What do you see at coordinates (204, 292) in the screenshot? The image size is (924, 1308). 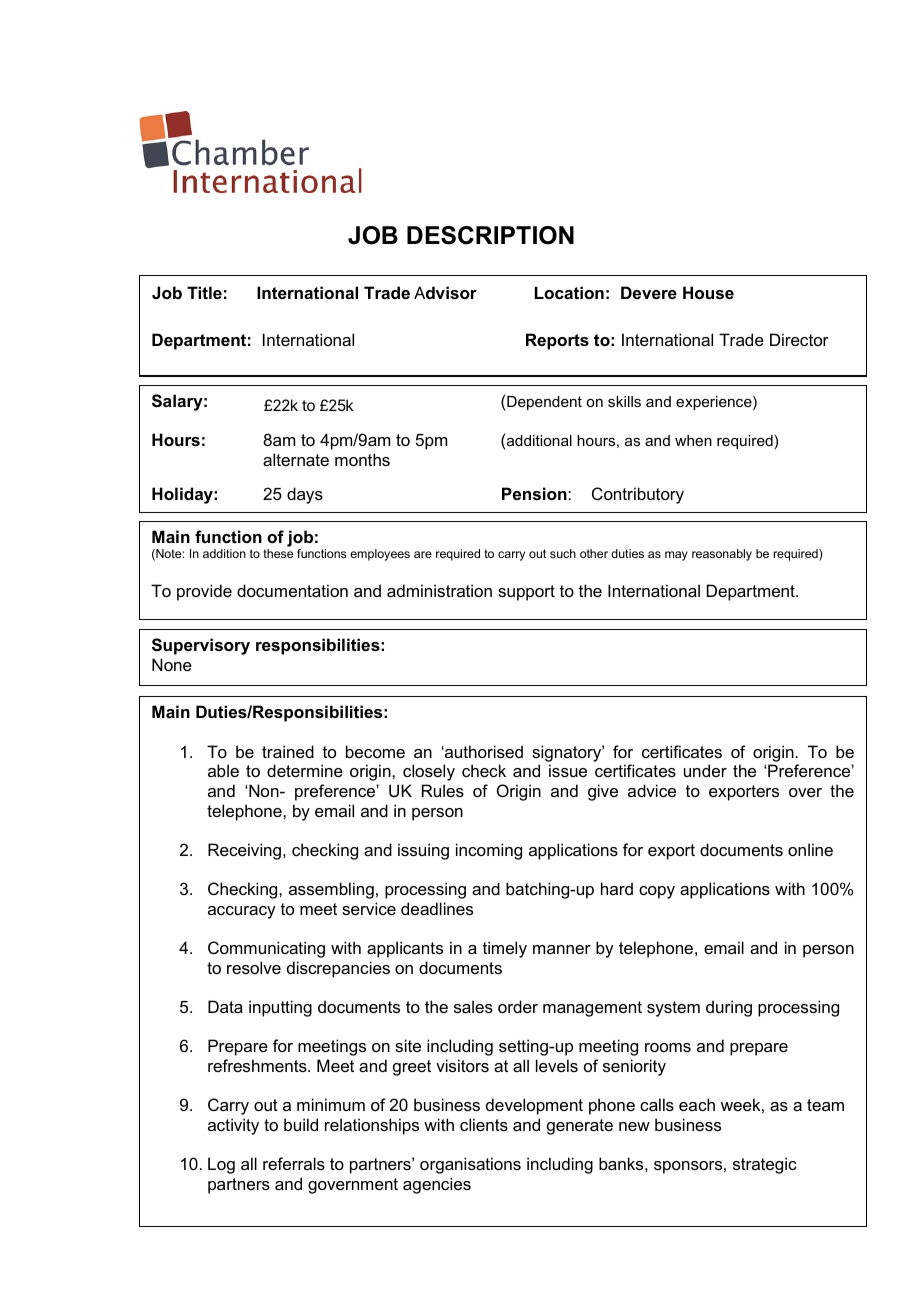 I see `Title` at bounding box center [204, 292].
